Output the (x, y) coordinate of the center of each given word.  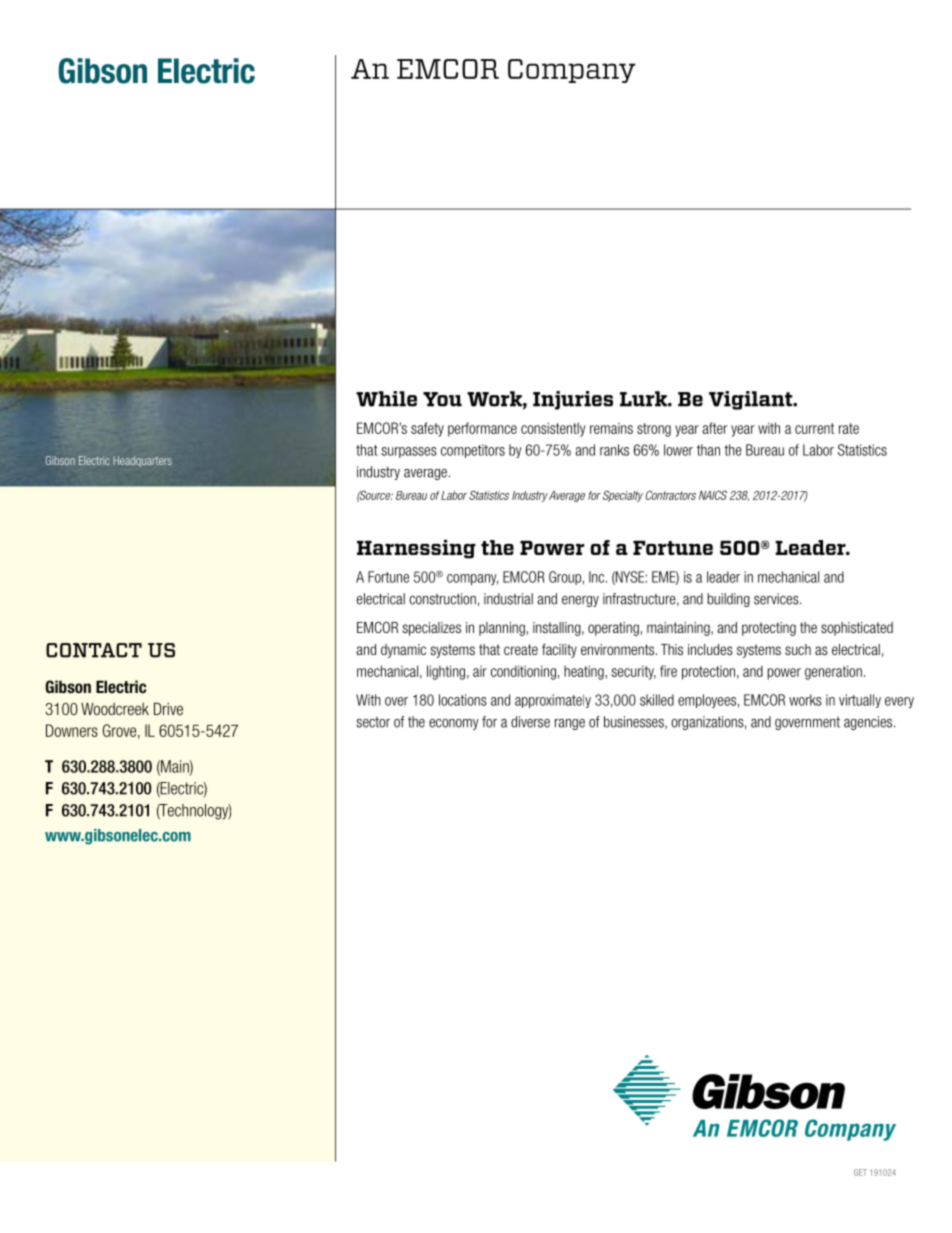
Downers (72, 730)
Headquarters (143, 461)
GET (860, 1172)
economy (454, 724)
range (570, 724)
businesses (635, 722)
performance (482, 429)
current (814, 428)
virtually (860, 701)
